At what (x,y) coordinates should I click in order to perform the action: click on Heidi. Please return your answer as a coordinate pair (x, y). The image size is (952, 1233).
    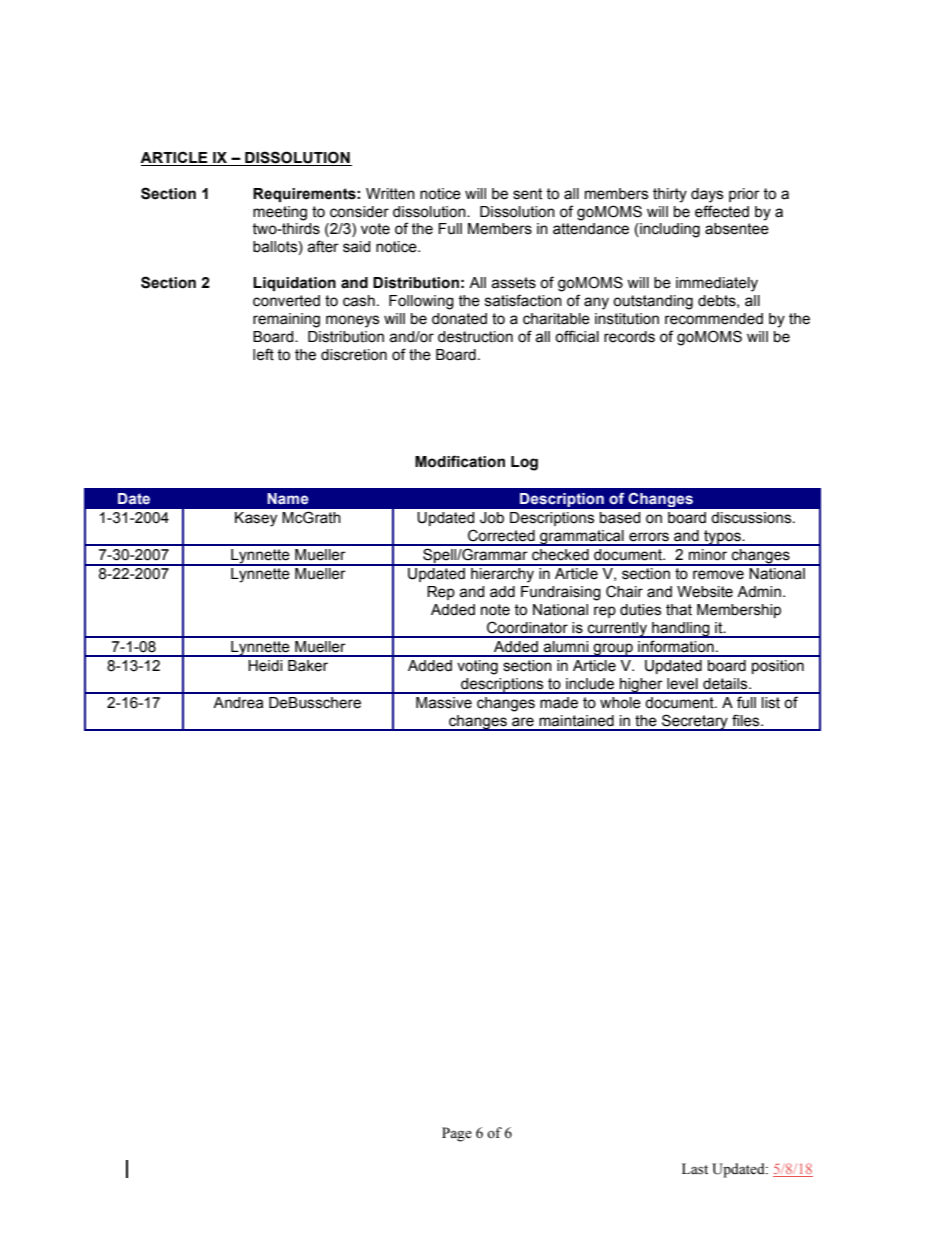
    Looking at the image, I should click on (265, 666).
